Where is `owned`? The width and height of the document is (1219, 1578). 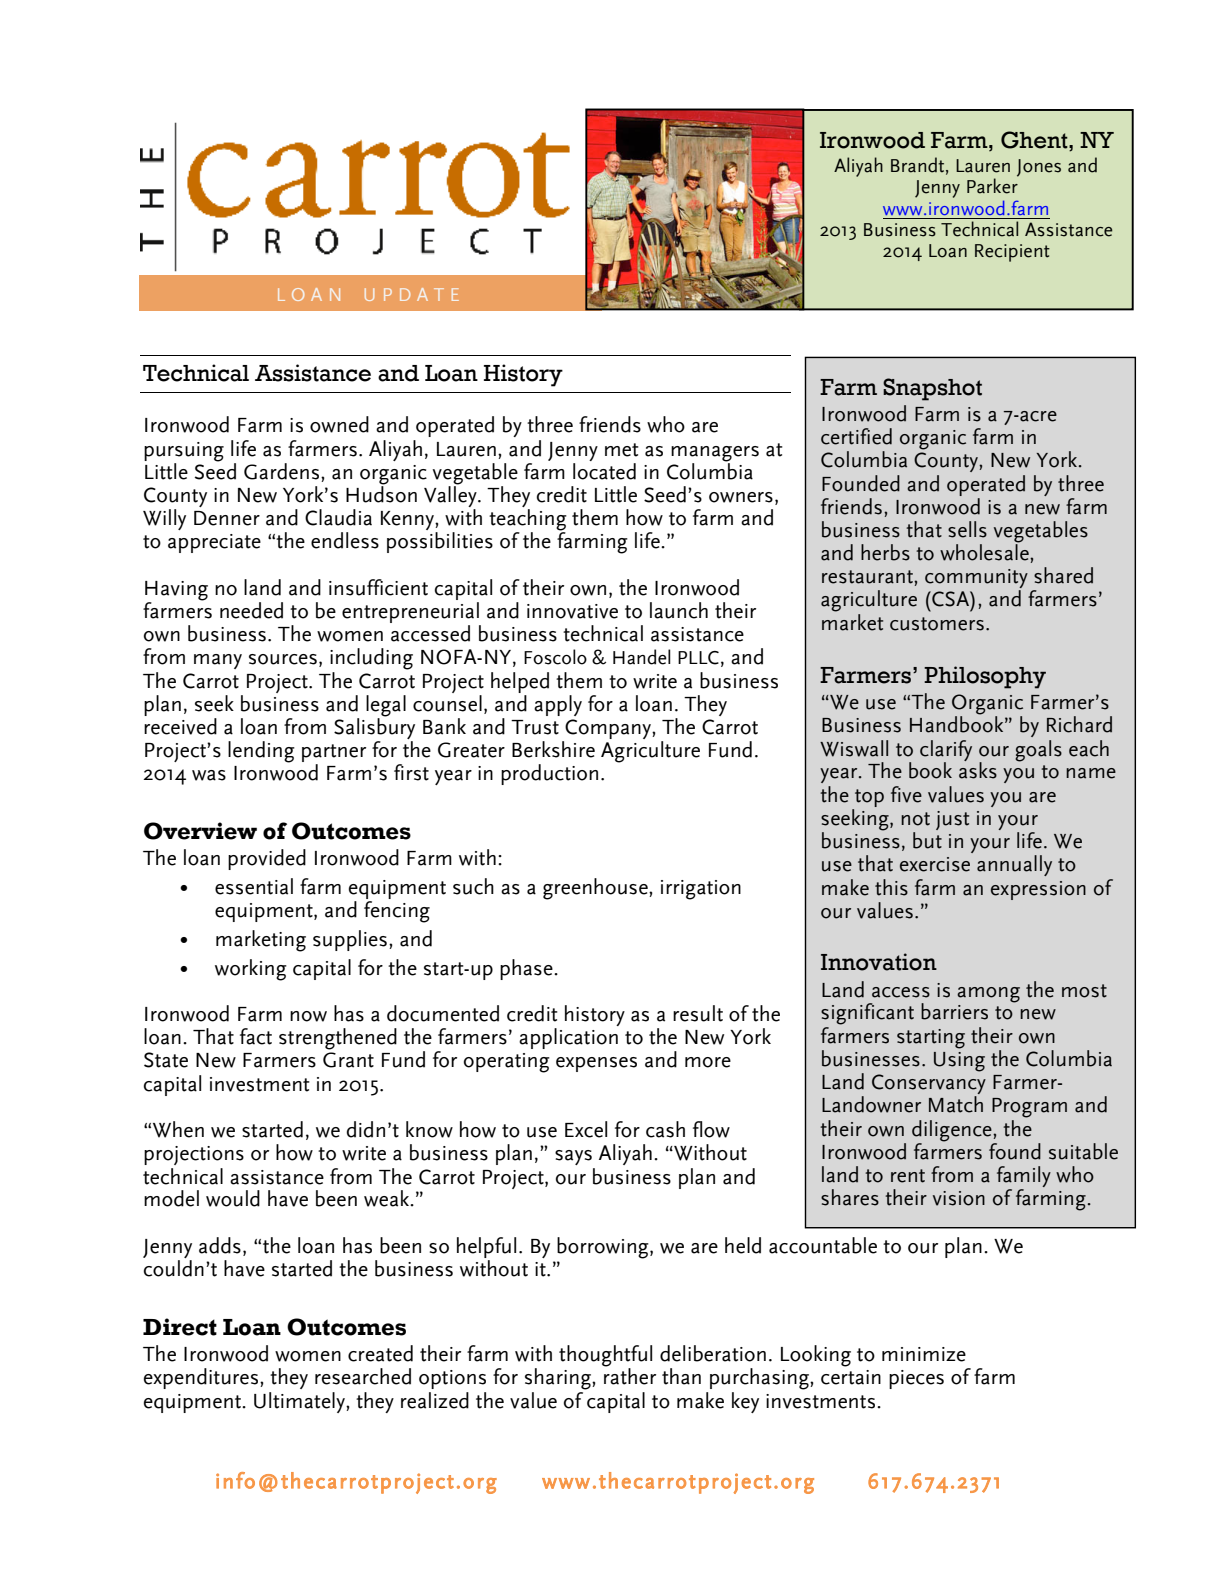 owned is located at coordinates (339, 424).
